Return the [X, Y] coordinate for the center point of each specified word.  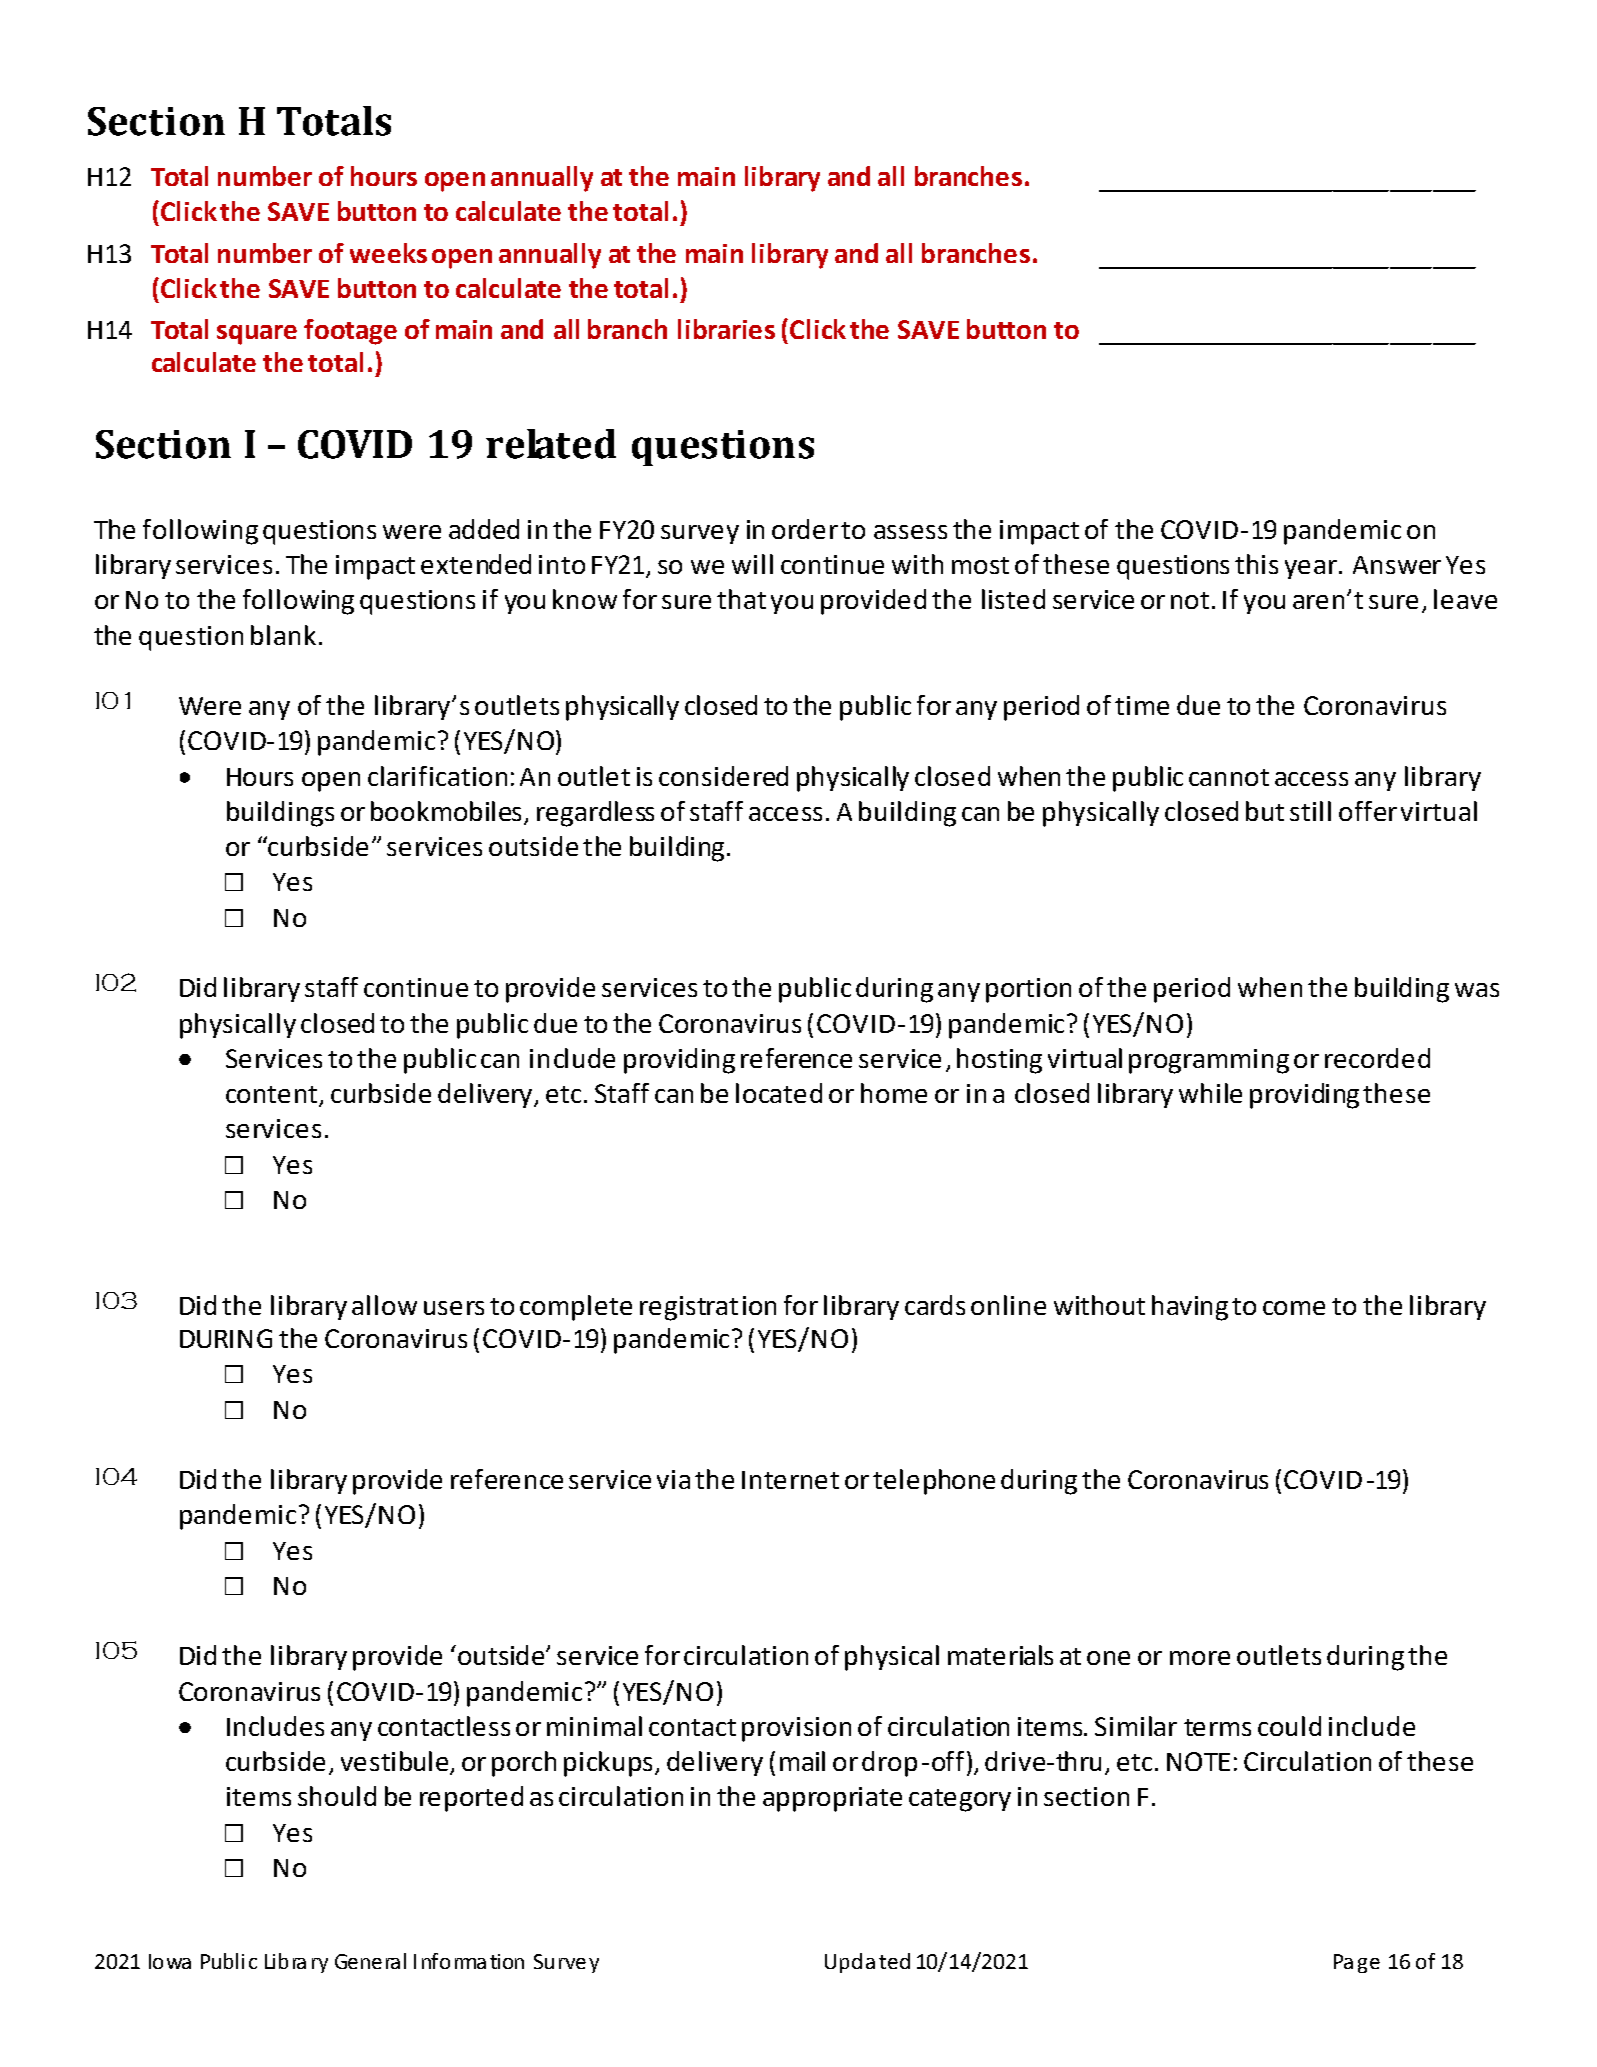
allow [384, 1305]
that [741, 599]
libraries [726, 329]
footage [350, 332]
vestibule [396, 1762]
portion [1028, 990]
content [273, 1096]
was [1477, 990]
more [1200, 1658]
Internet [790, 1480]
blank [283, 635]
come [1294, 1308]
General [370, 1961]
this [1256, 564]
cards [935, 1305]
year [1312, 569]
